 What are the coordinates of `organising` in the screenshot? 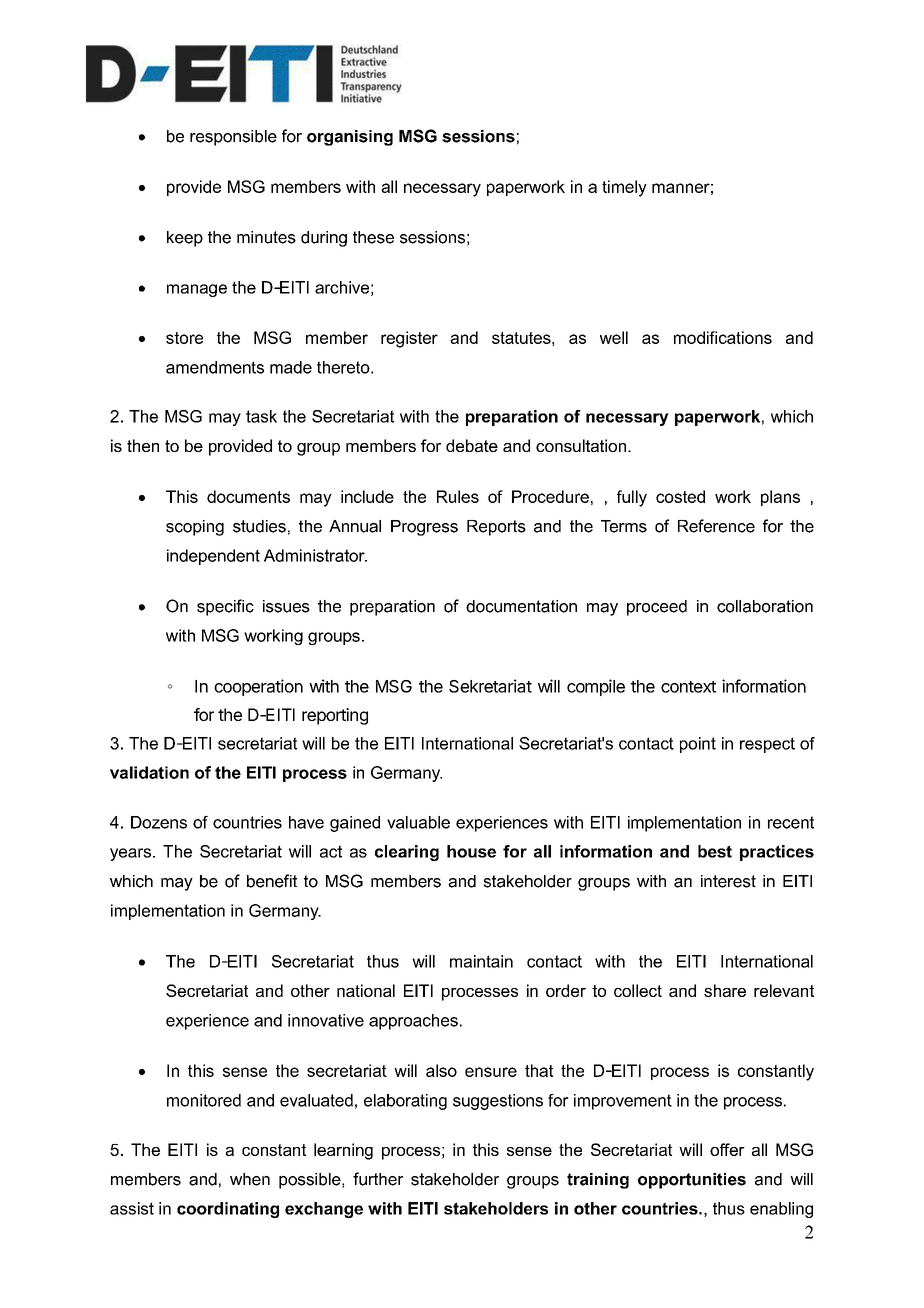 It's located at (350, 138).
